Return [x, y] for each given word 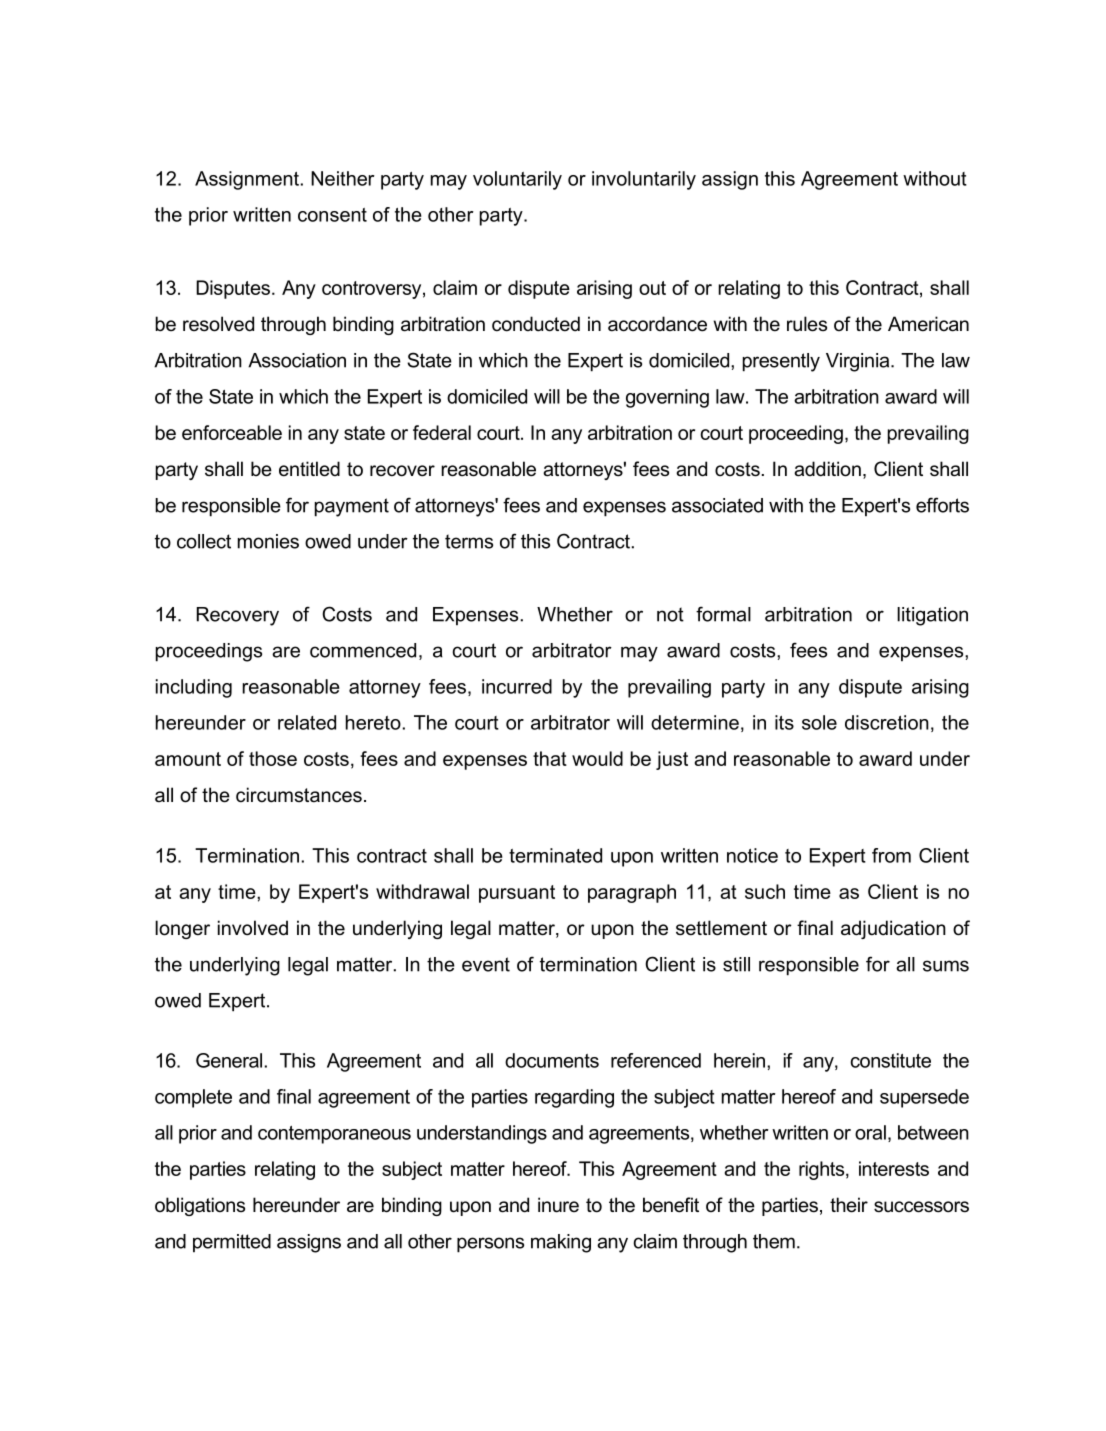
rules [807, 324]
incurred [517, 686]
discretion [887, 722]
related [307, 722]
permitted [232, 1243]
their [849, 1205]
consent [332, 215]
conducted [536, 324]
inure [558, 1205]
